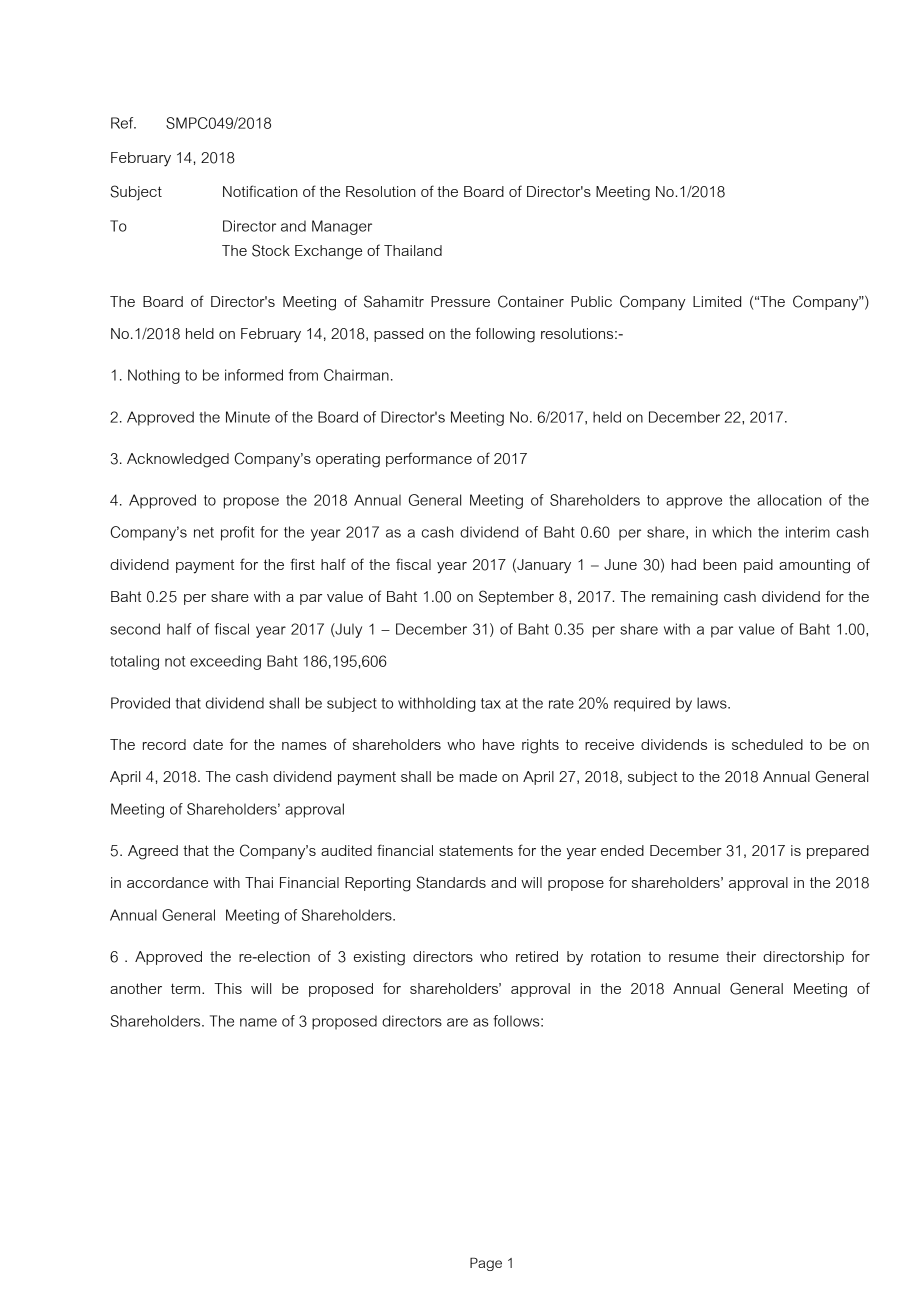 This page has width=924, height=1308. Describe the element at coordinates (342, 227) in the page. I see `Manager` at that location.
